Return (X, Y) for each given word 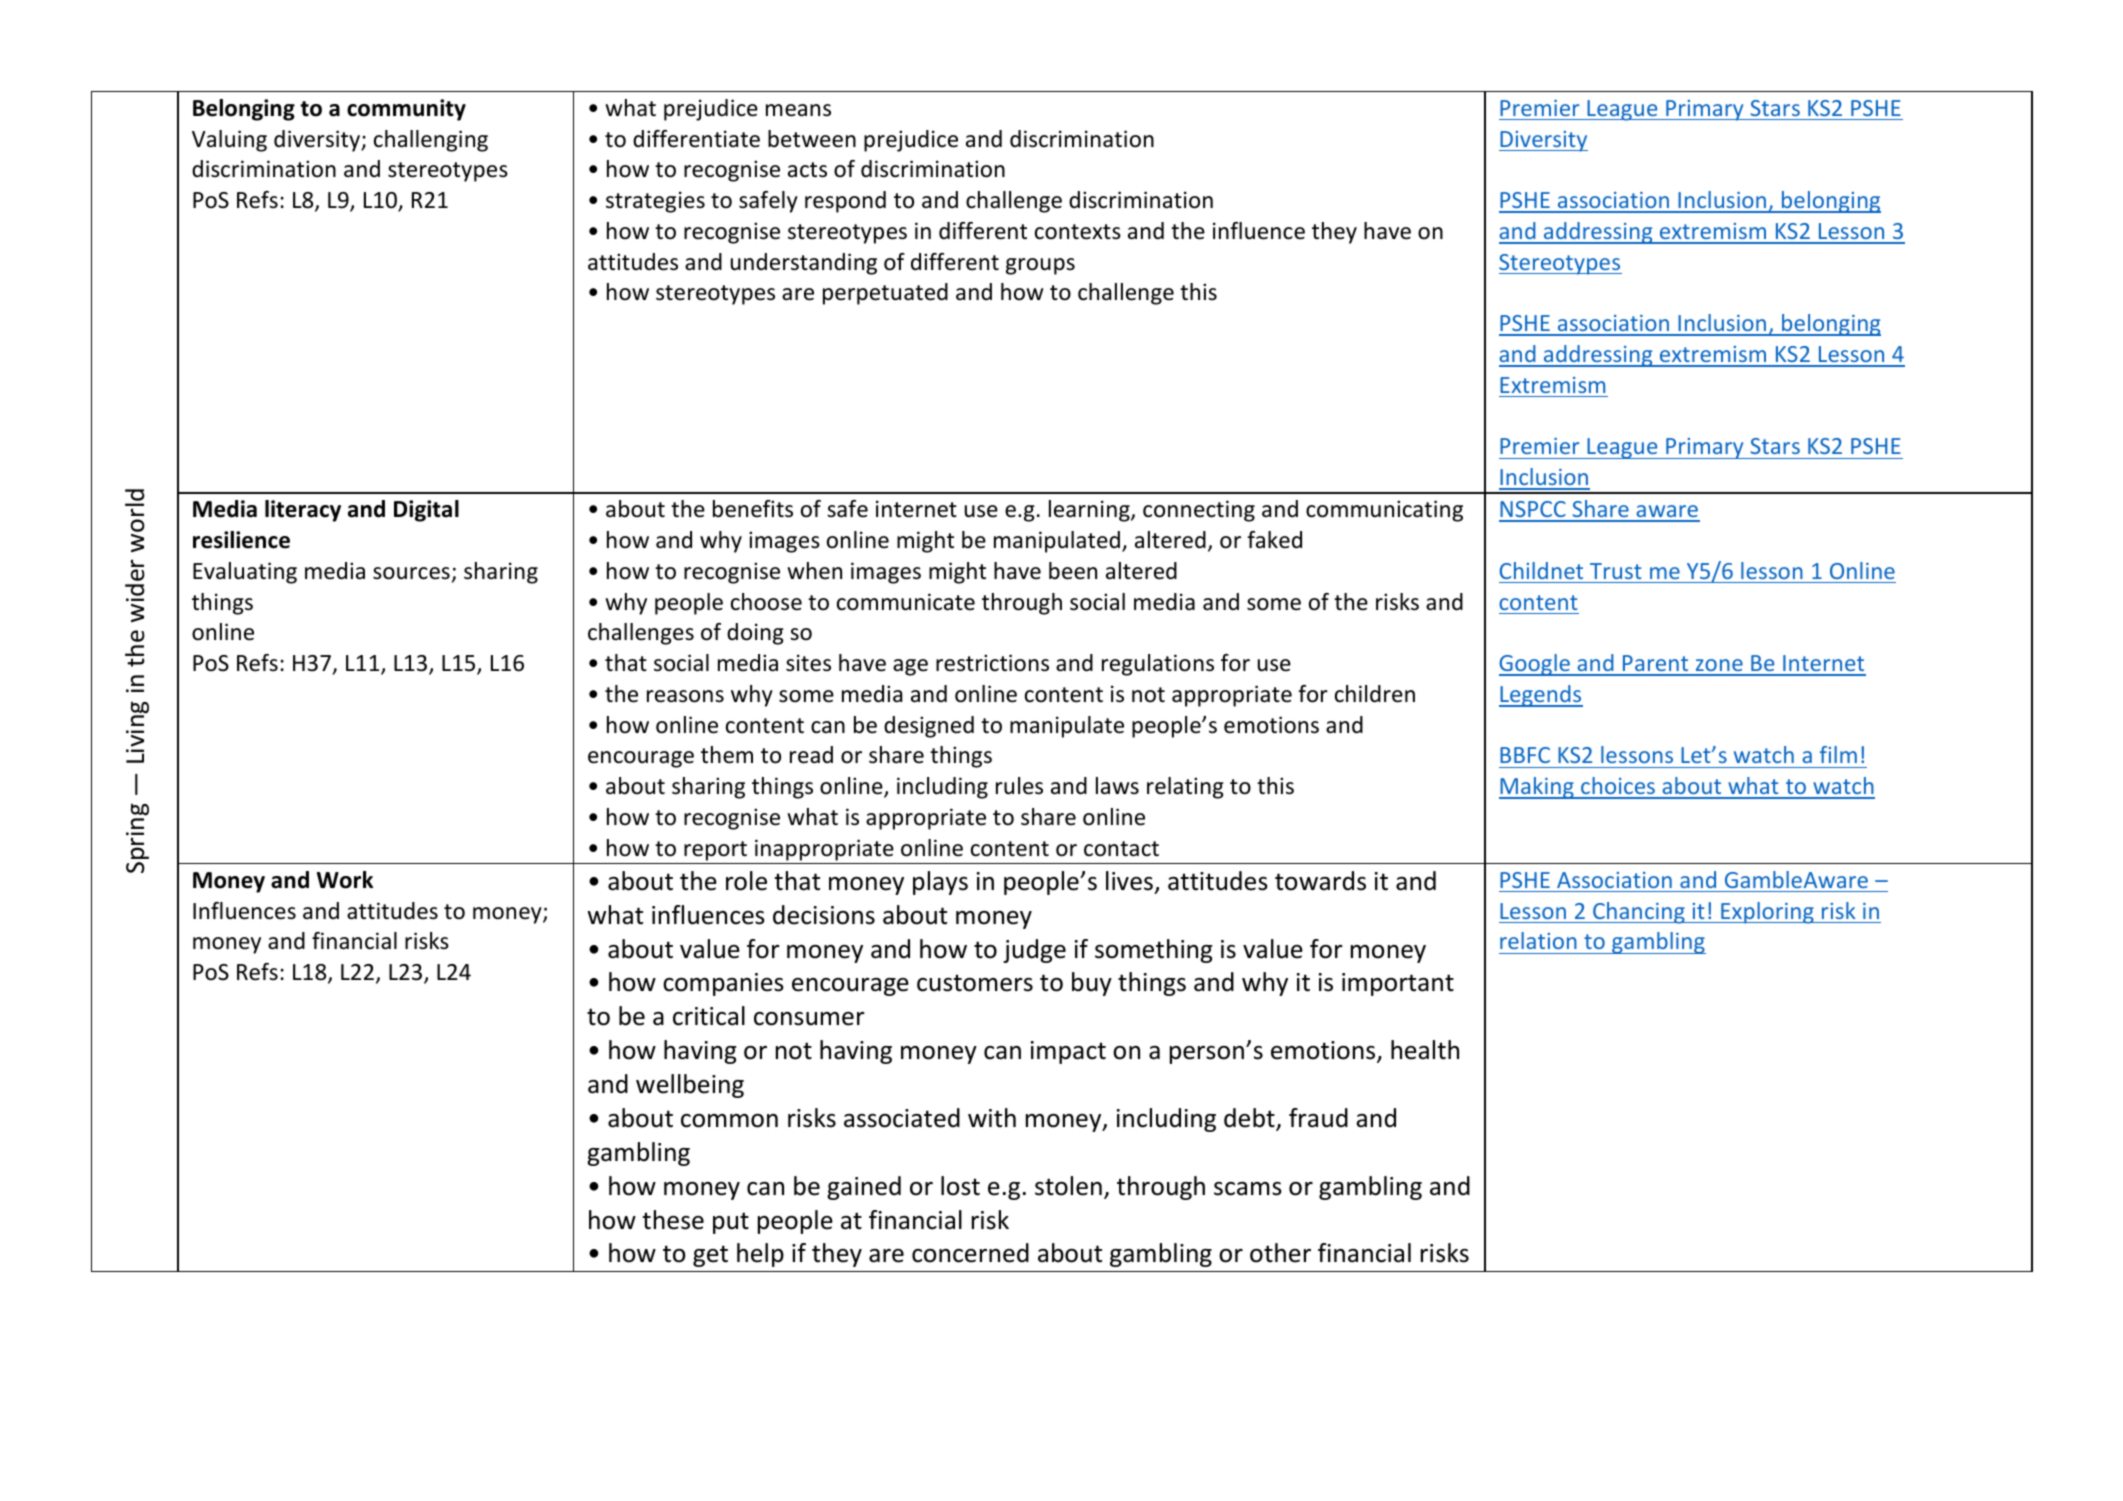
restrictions (992, 663)
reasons (685, 696)
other (1280, 1253)
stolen (1068, 1186)
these (673, 1220)
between (812, 139)
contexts (1078, 232)
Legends (1541, 696)
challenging (431, 141)
